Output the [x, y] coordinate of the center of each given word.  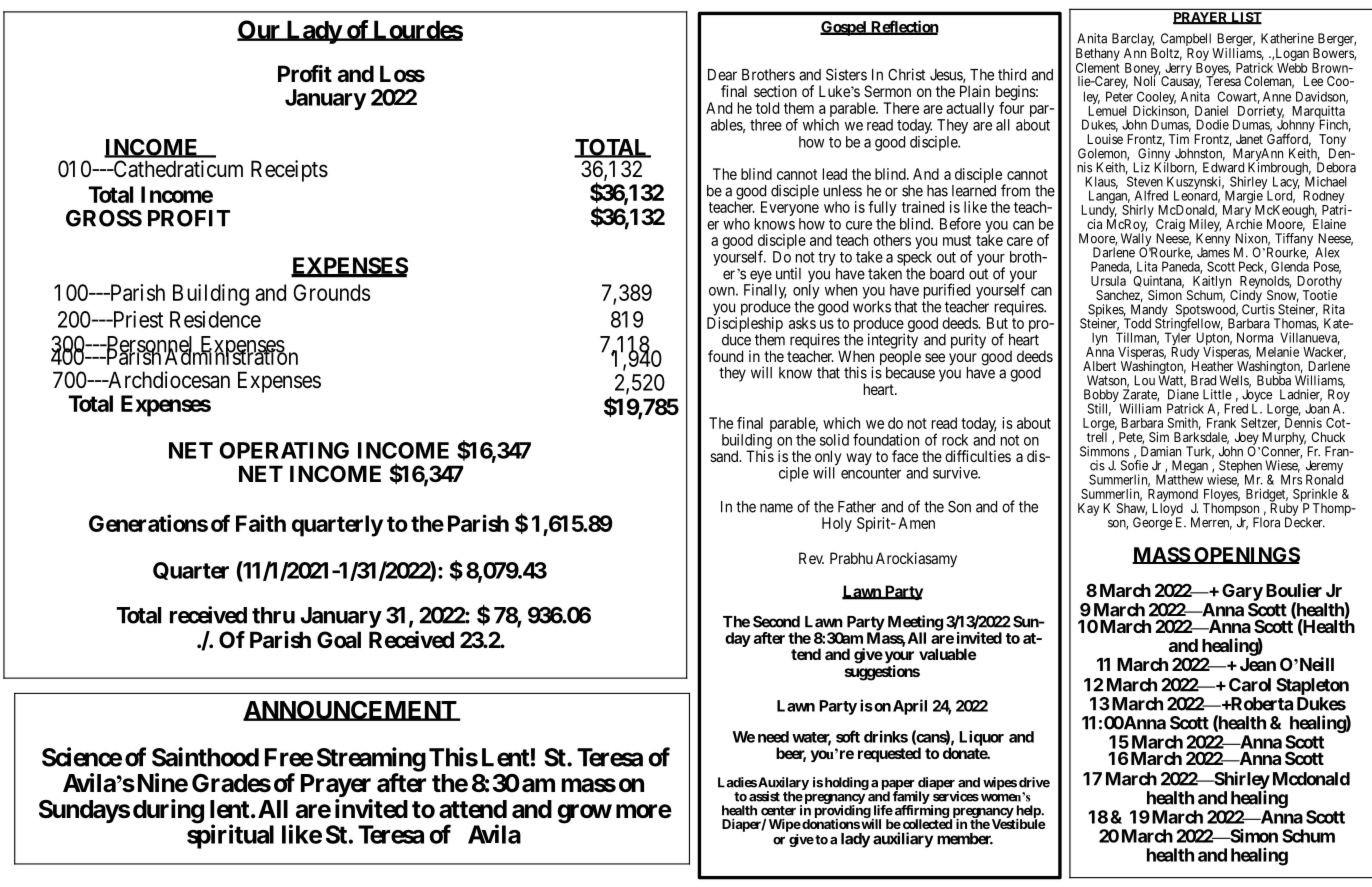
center [778, 811]
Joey [1247, 439]
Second [776, 621]
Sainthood [205, 757]
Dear [722, 75]
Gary [1242, 592]
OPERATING [284, 450]
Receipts [289, 171]
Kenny [1213, 241]
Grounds [331, 292]
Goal [339, 640]
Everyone [790, 210]
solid [834, 440]
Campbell [1187, 41]
